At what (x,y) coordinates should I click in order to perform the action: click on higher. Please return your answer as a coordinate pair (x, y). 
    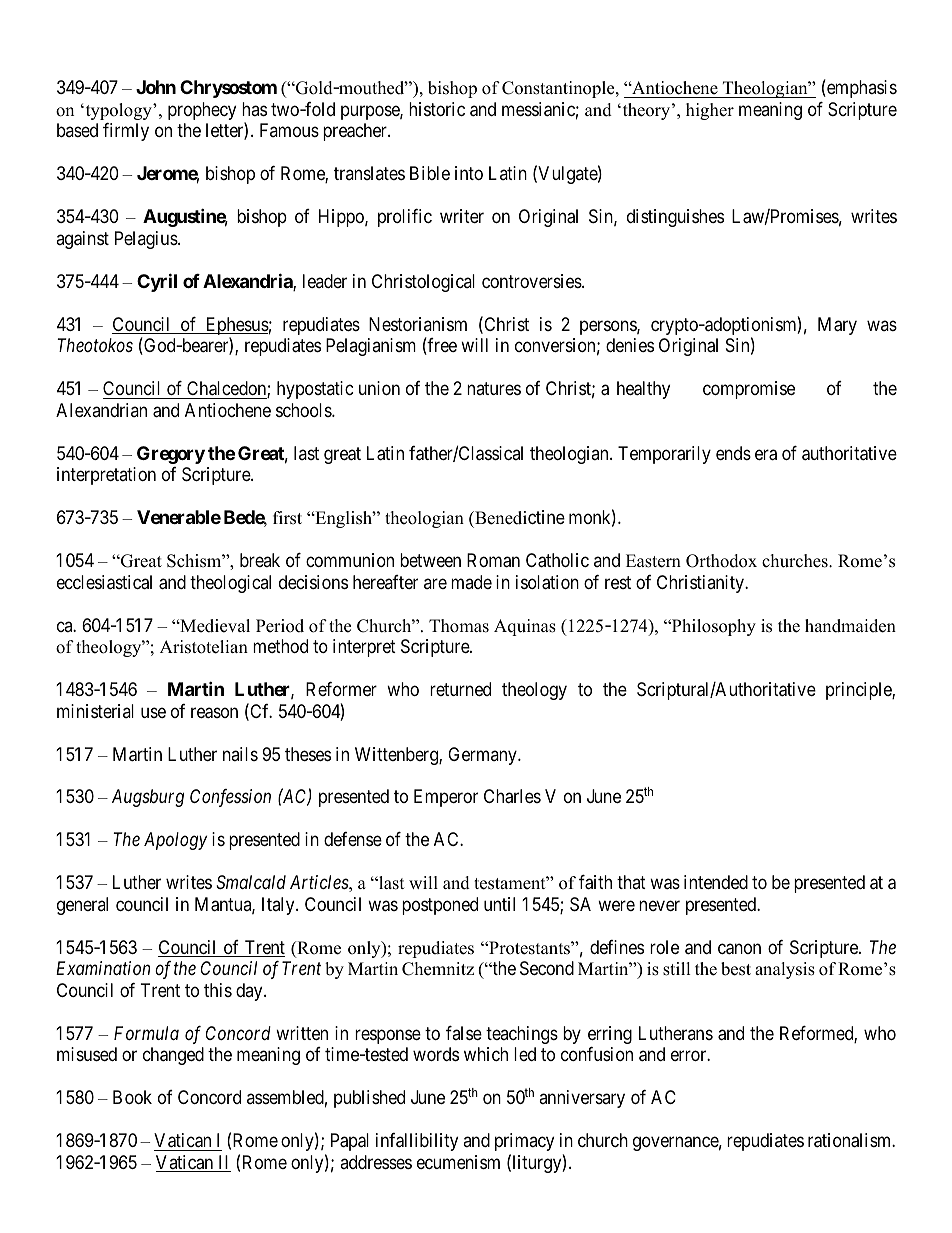
    Looking at the image, I should click on (710, 111).
